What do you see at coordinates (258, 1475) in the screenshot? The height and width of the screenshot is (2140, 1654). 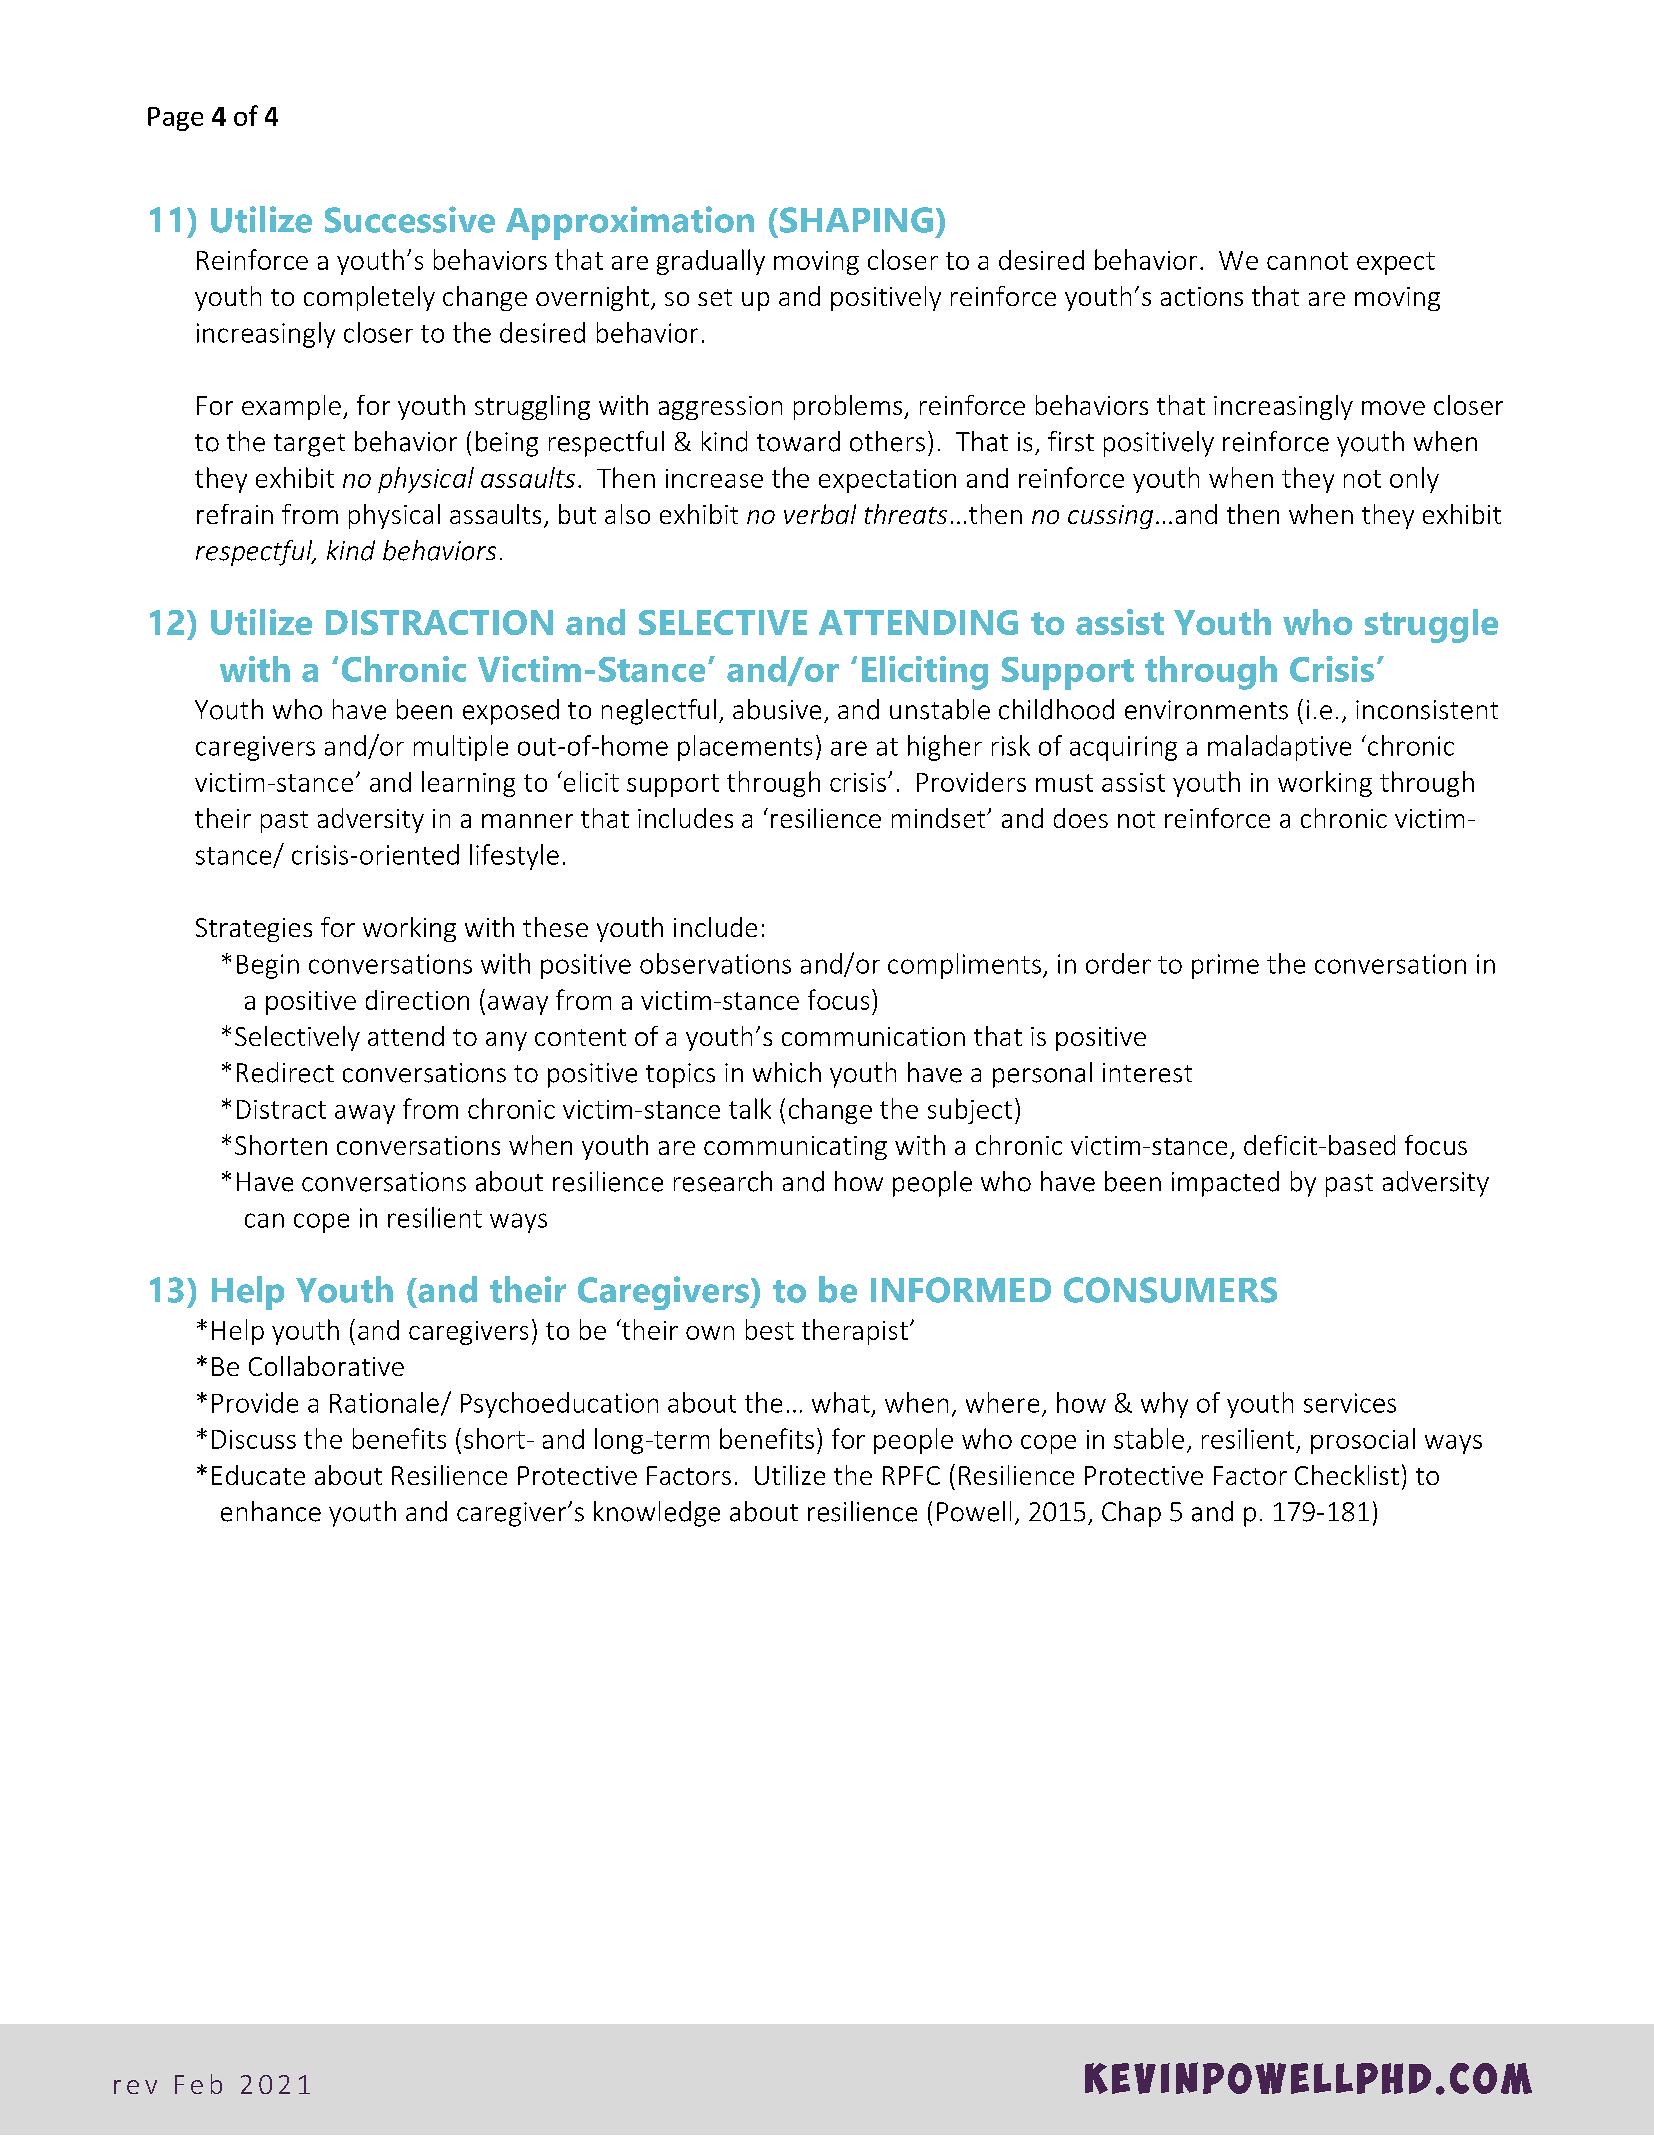 I see `Educate` at bounding box center [258, 1475].
